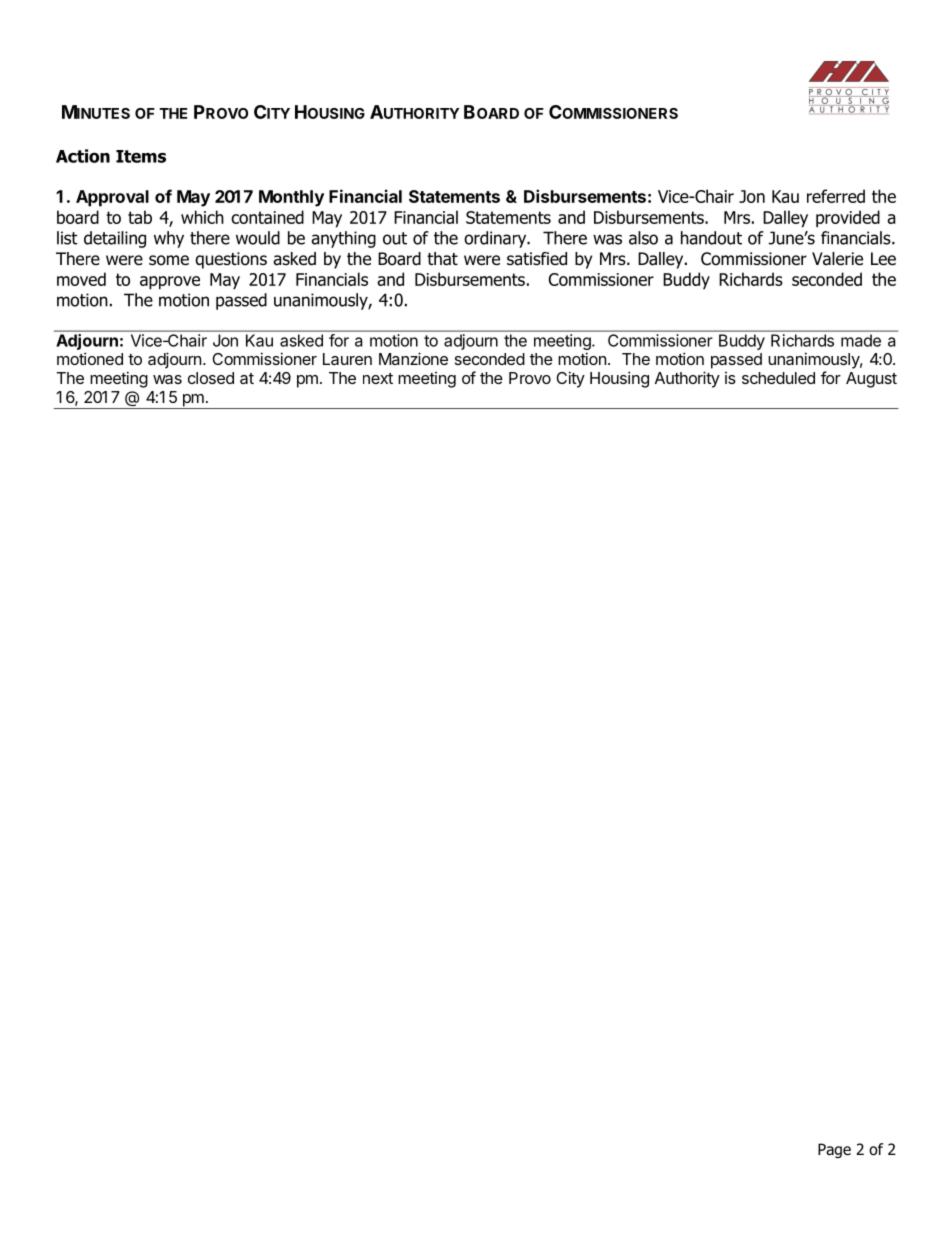 The width and height of the screenshot is (952, 1233). What do you see at coordinates (141, 156) in the screenshot?
I see `Items` at bounding box center [141, 156].
